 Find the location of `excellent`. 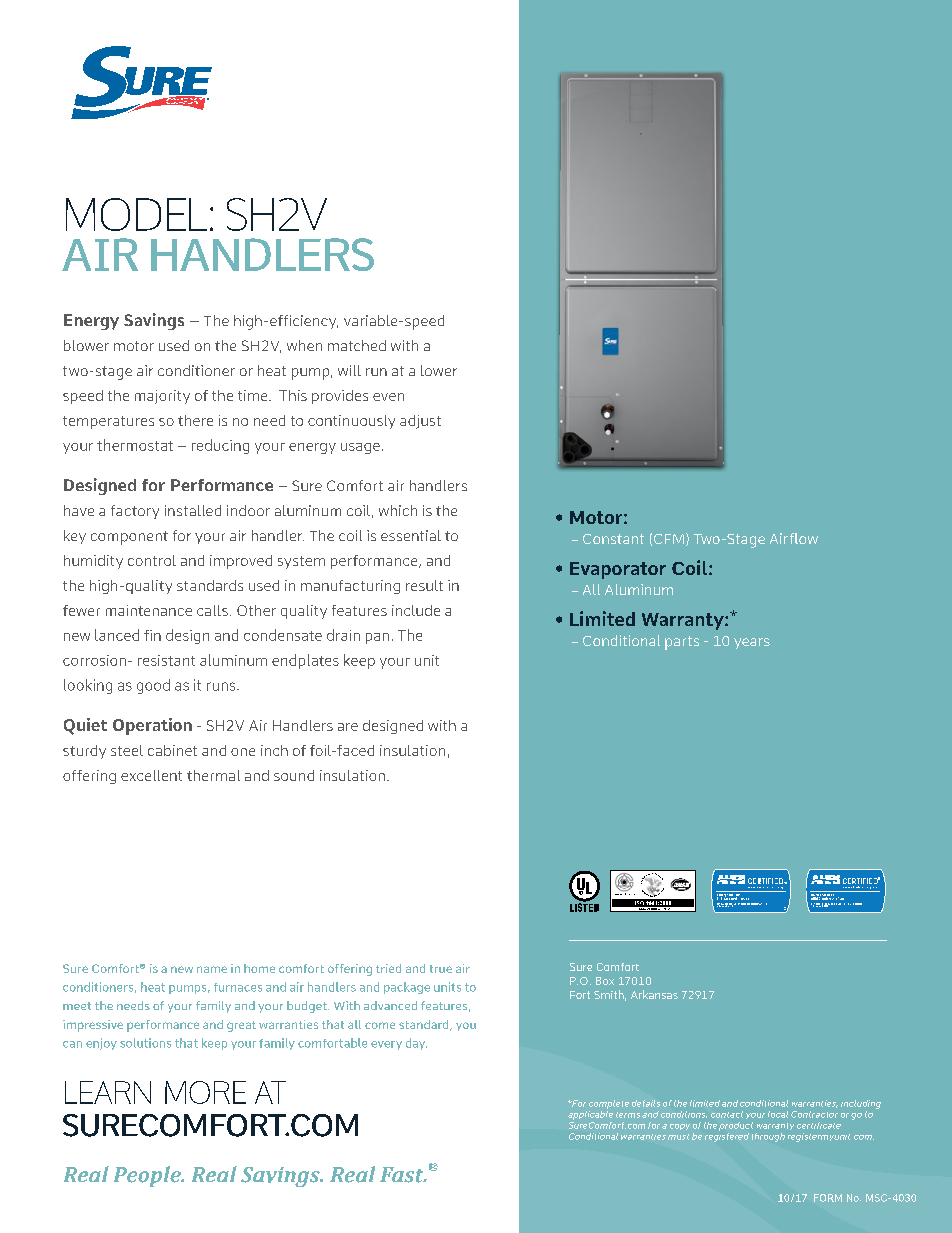

excellent is located at coordinates (151, 775).
